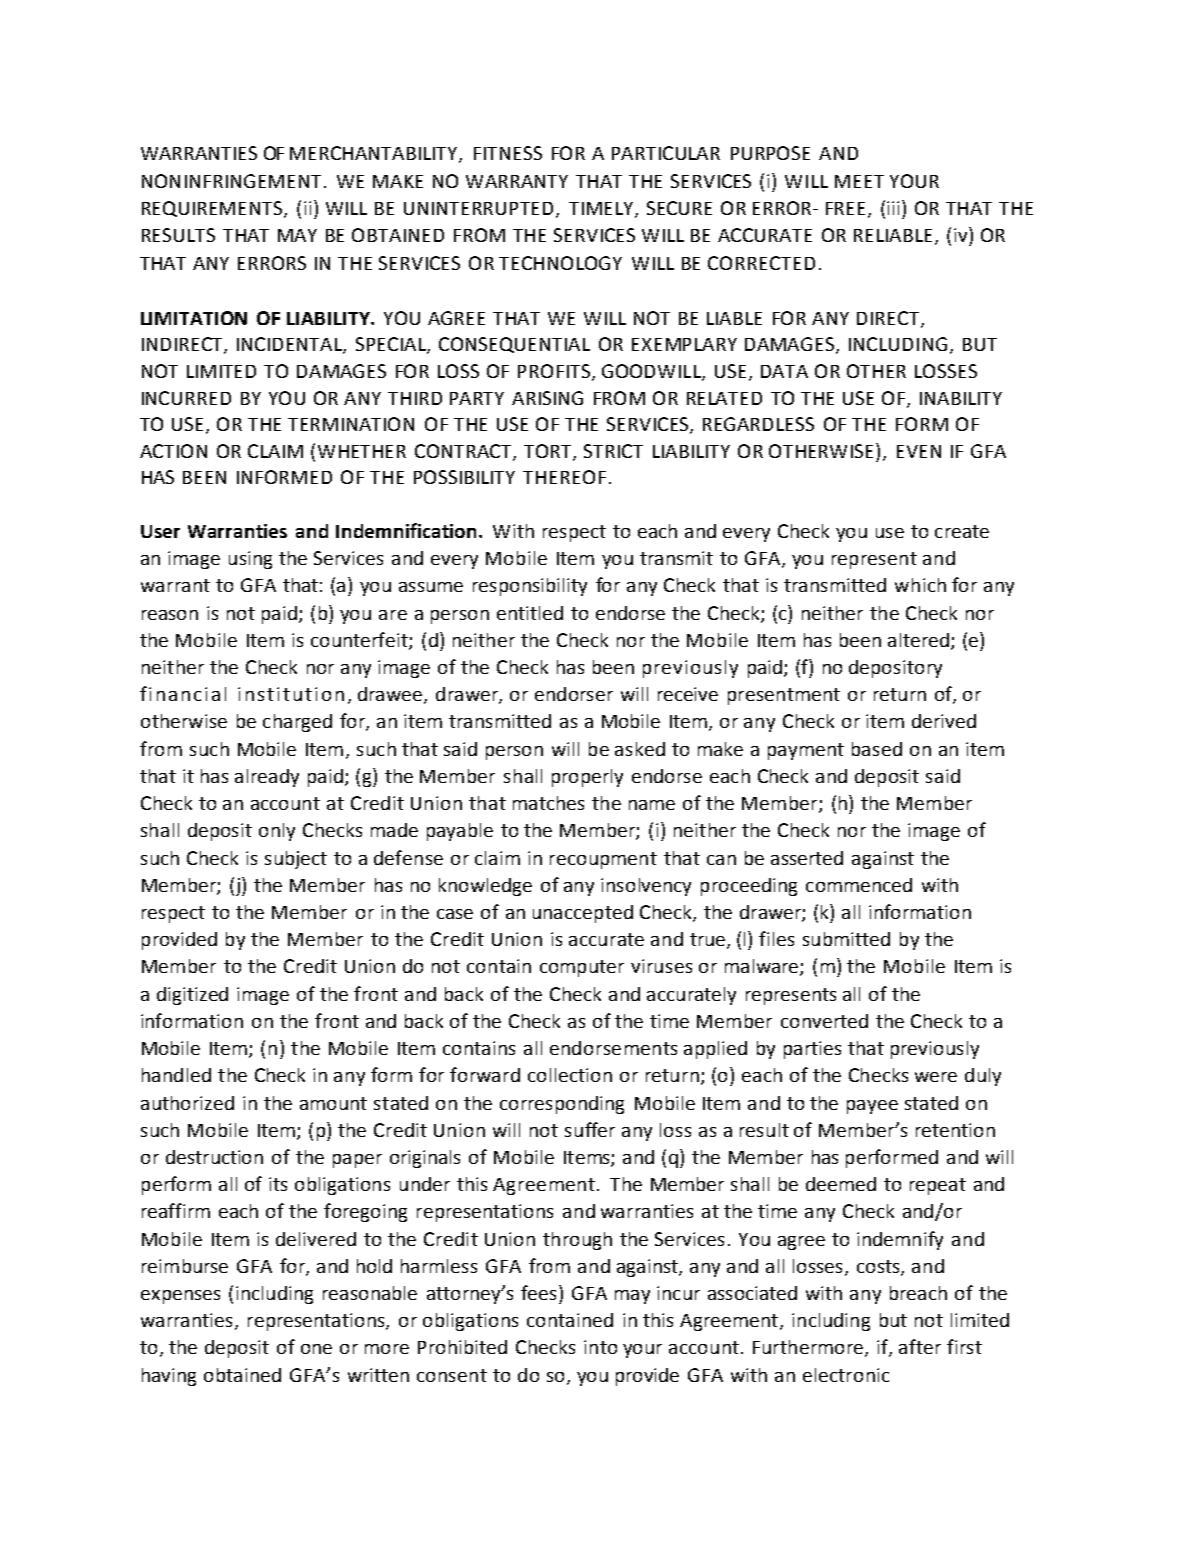 The image size is (1191, 1541). I want to click on which, so click(920, 585).
